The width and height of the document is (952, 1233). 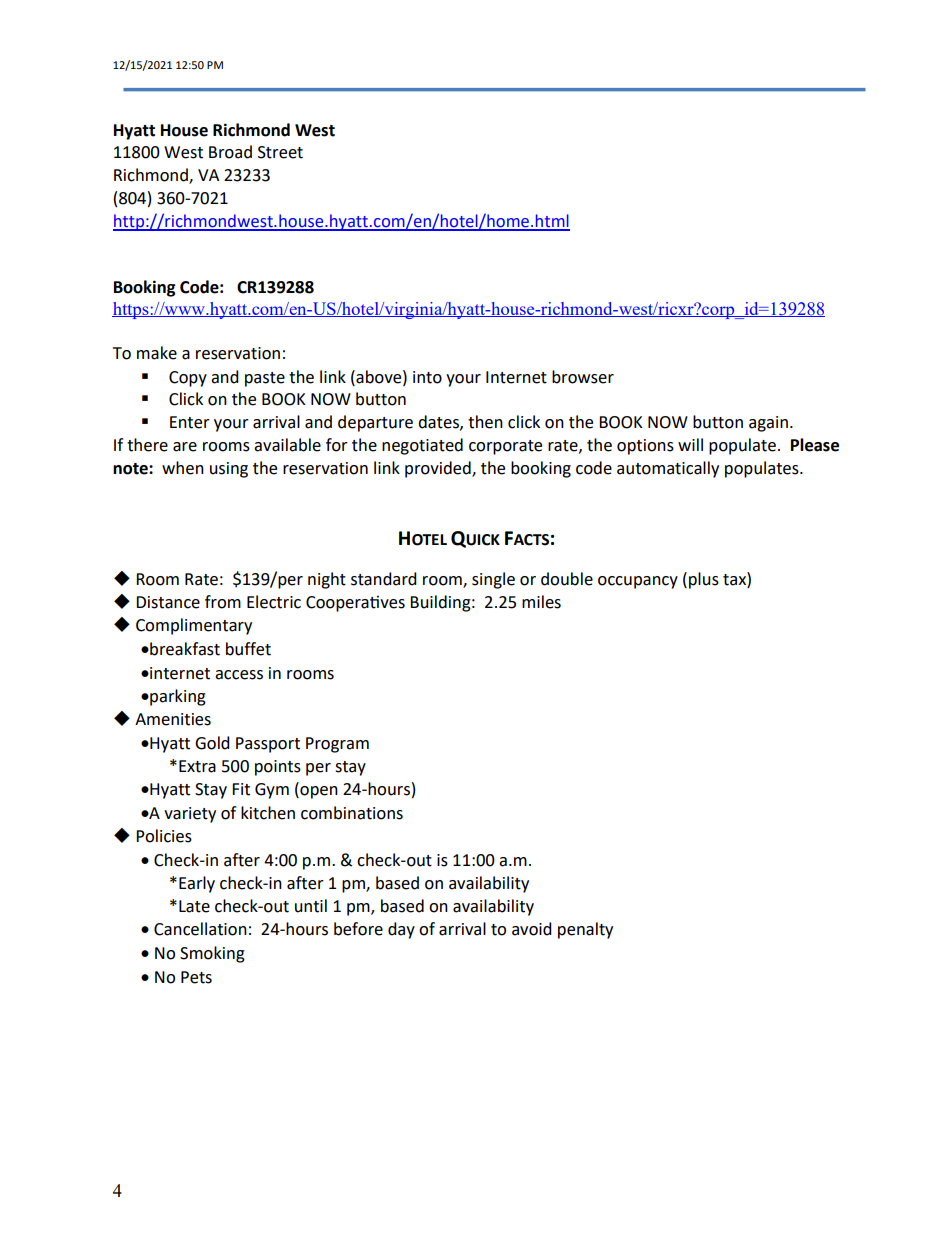 I want to click on Enter, so click(x=190, y=422).
